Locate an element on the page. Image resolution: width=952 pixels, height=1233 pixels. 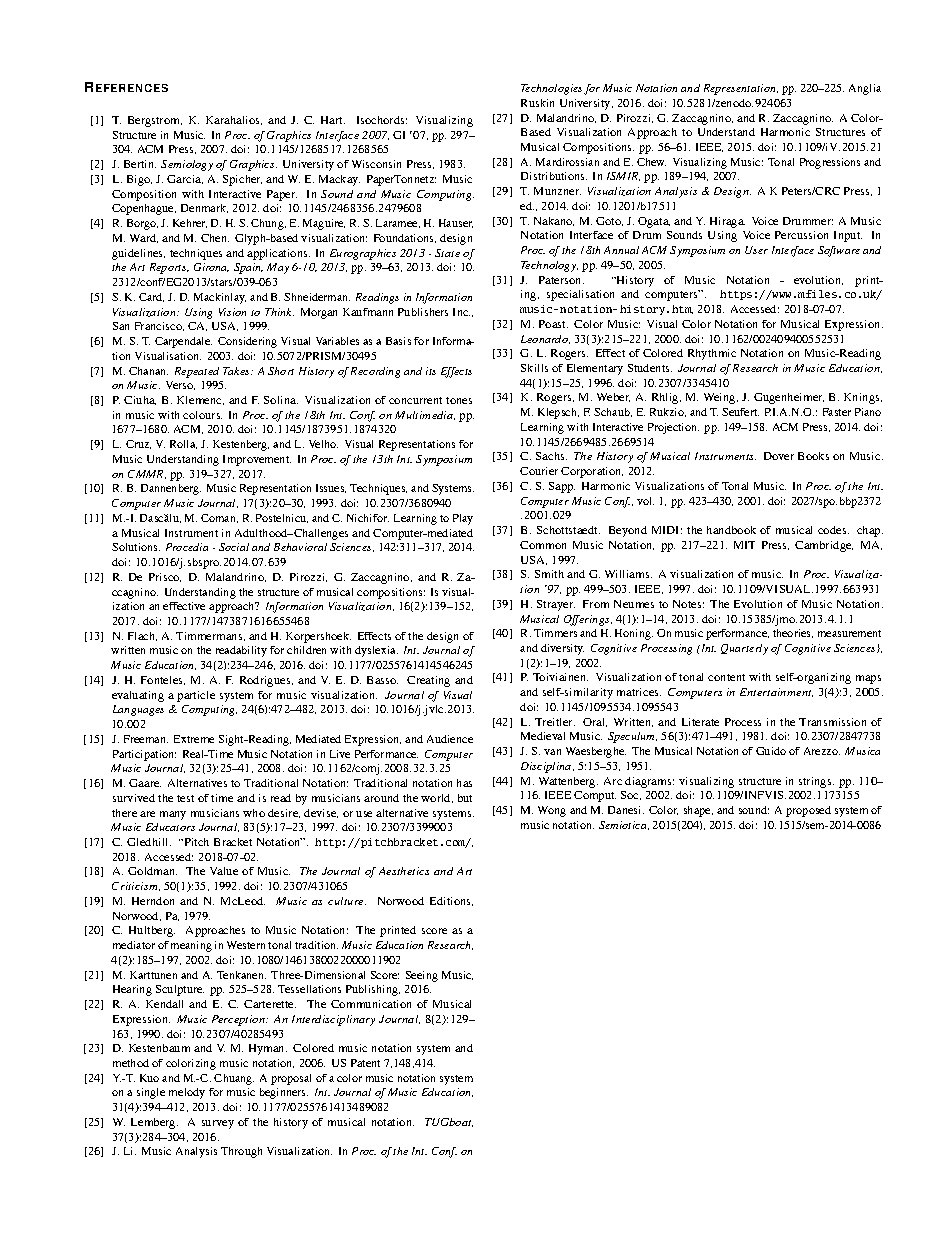
children is located at coordinates (306, 650).
